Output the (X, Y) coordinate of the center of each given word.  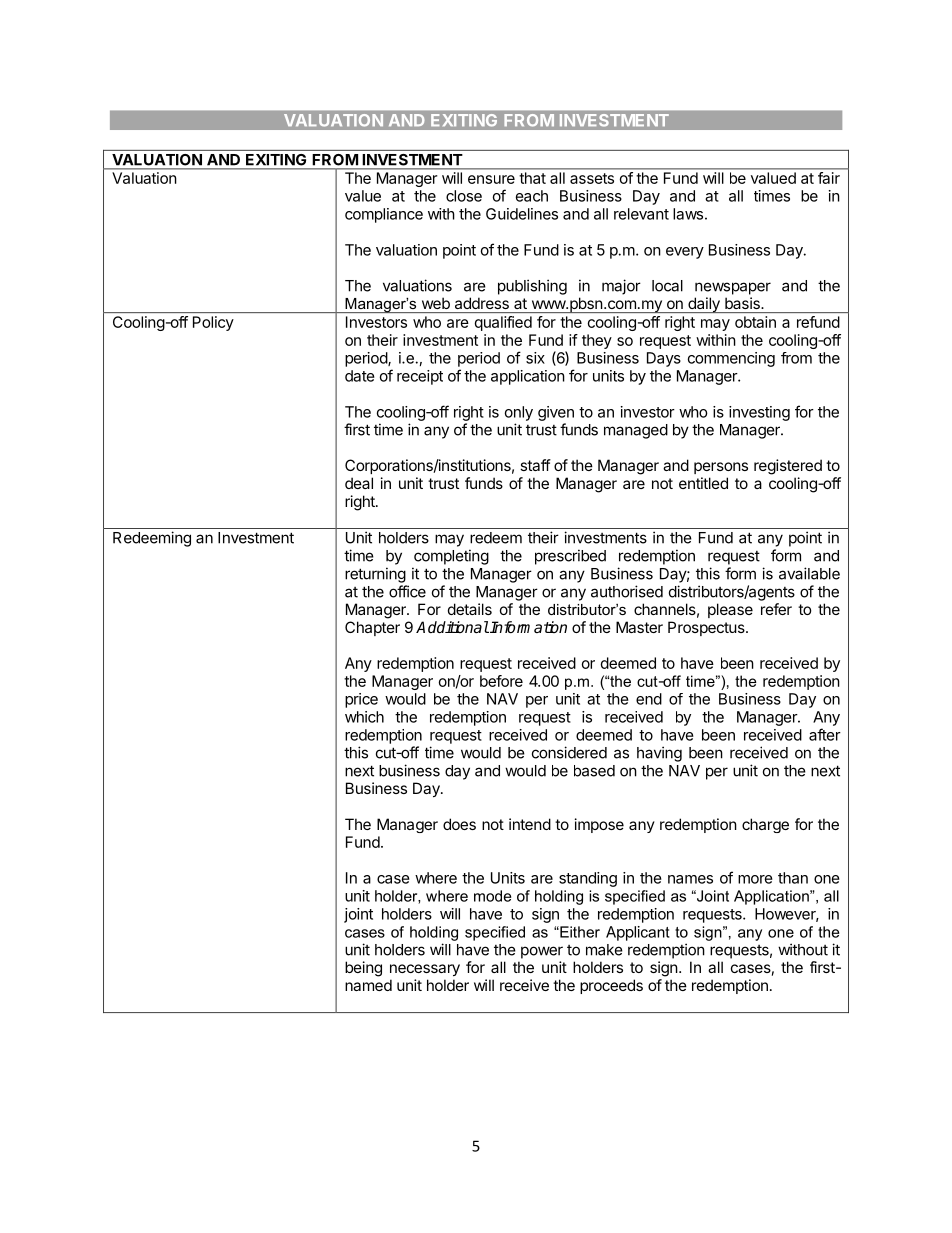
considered (569, 752)
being (363, 969)
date (360, 376)
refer (776, 609)
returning (375, 575)
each (532, 196)
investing (759, 413)
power (542, 952)
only (519, 413)
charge (765, 825)
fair (829, 178)
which (364, 717)
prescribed (570, 557)
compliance (384, 215)
